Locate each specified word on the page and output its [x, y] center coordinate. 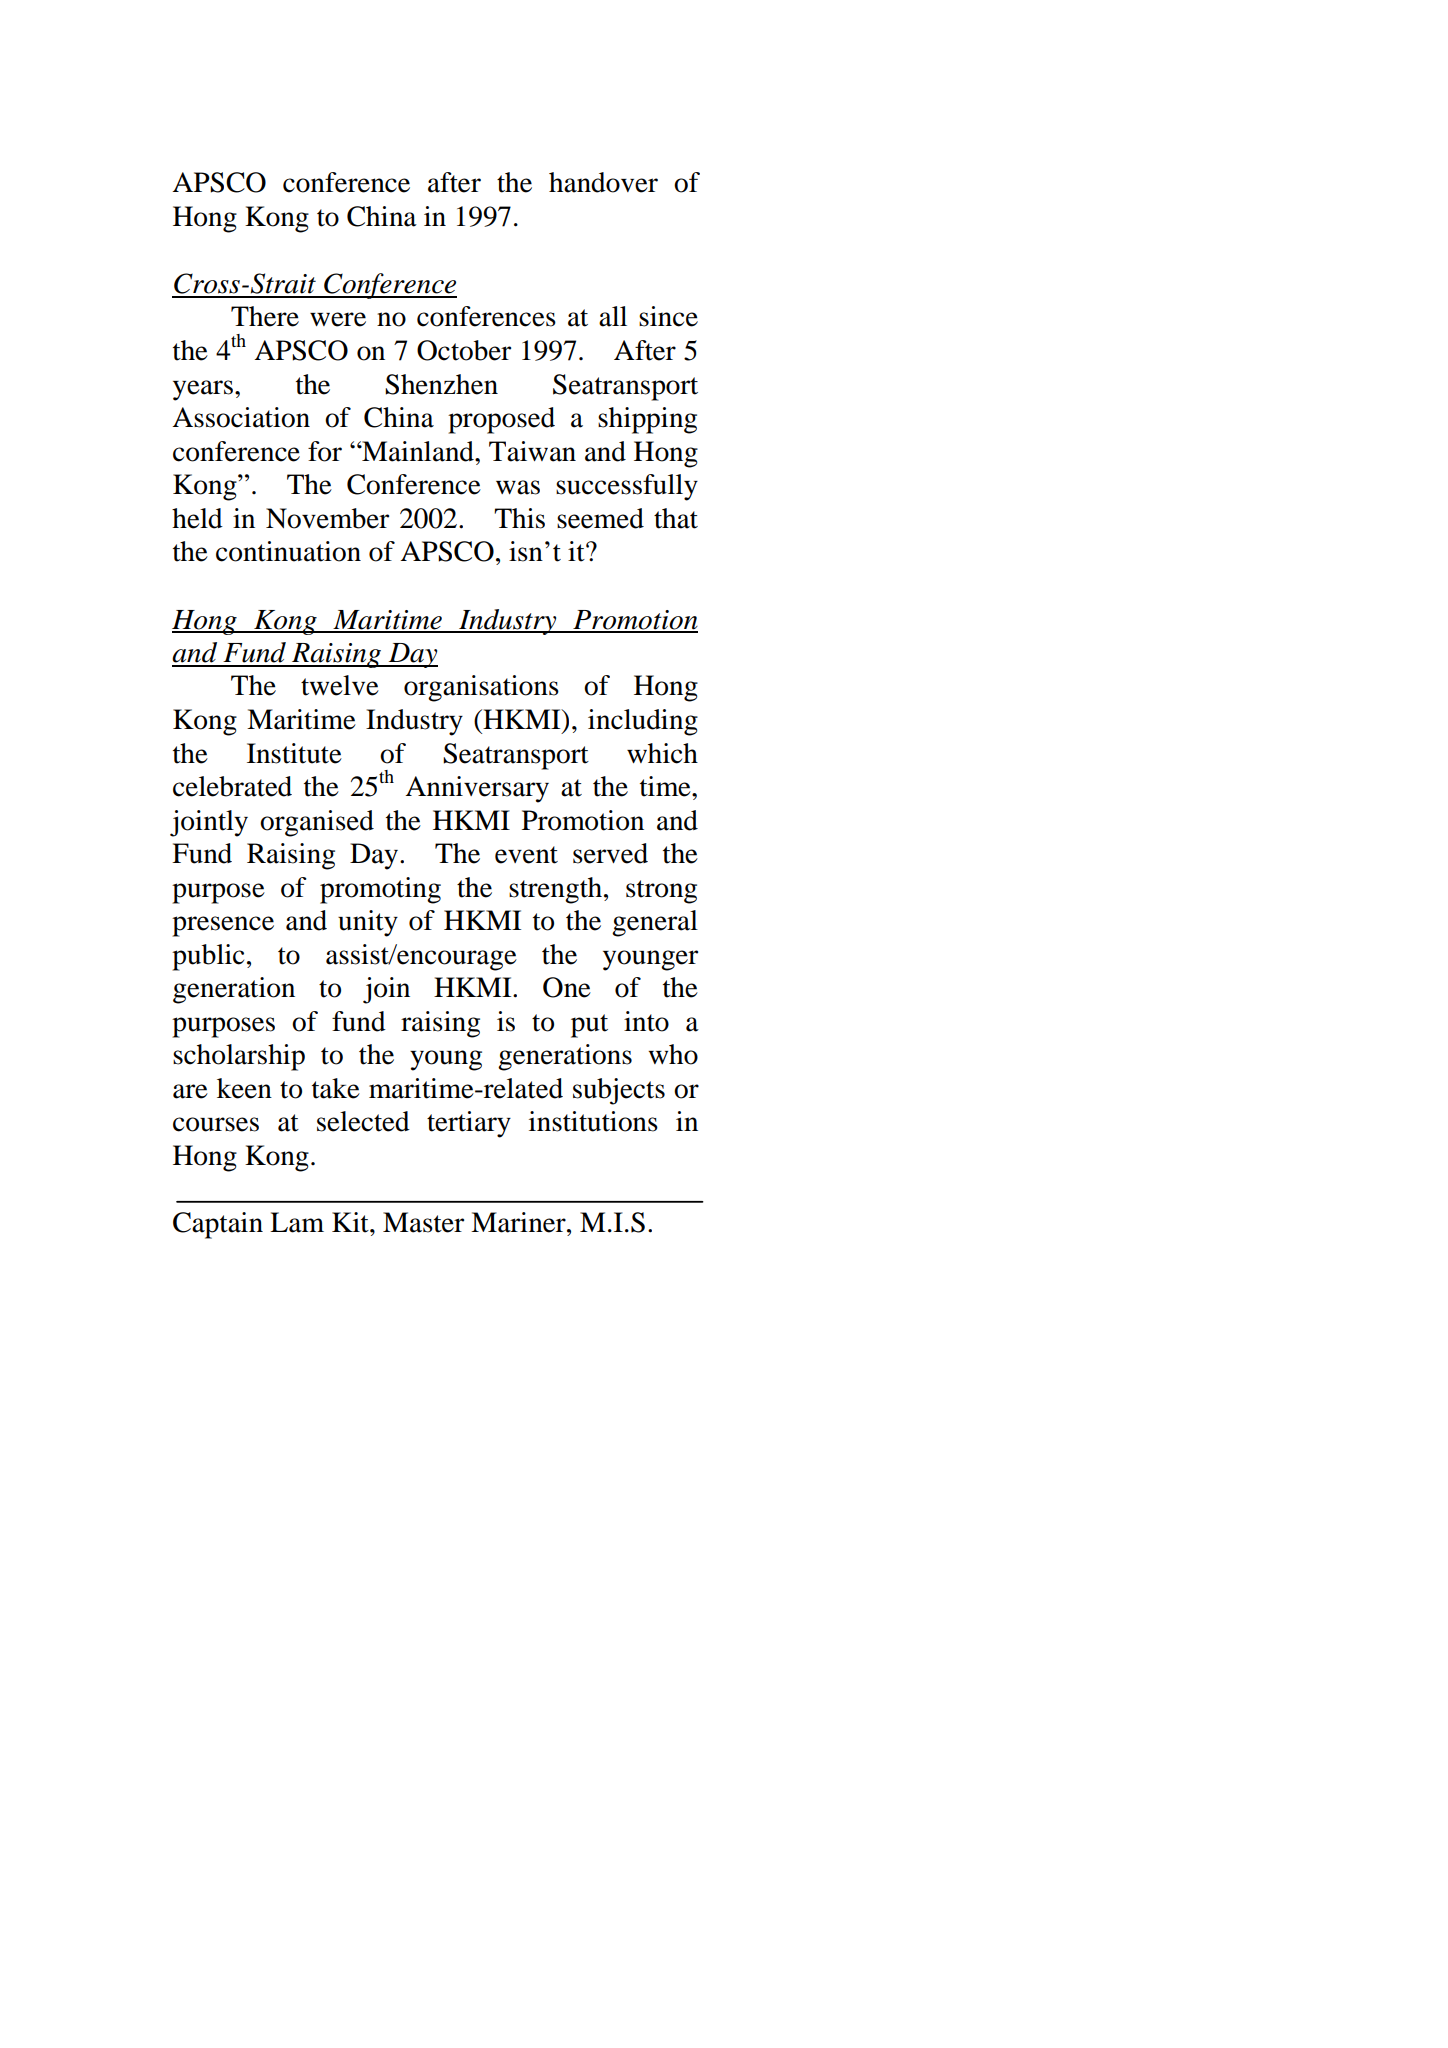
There [265, 316]
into [646, 1021]
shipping [647, 420]
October [464, 350]
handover [603, 182]
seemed [600, 518]
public [208, 957]
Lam [297, 1222]
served [610, 853]
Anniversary [477, 789]
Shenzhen [441, 384]
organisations [481, 688]
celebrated [232, 786]
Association [241, 417]
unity [368, 923]
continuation [288, 551]
